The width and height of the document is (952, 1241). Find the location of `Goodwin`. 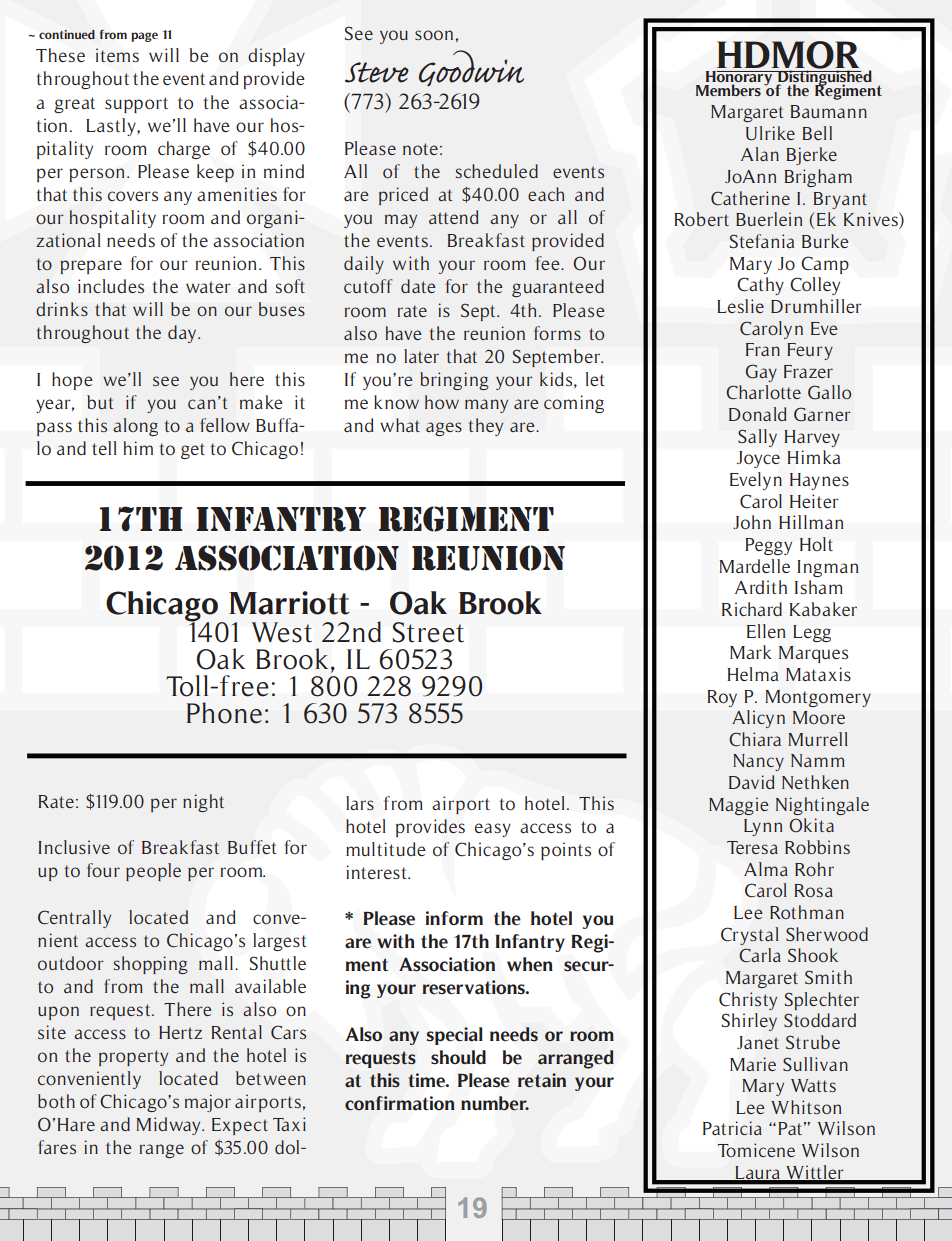

Goodwin is located at coordinates (471, 68).
